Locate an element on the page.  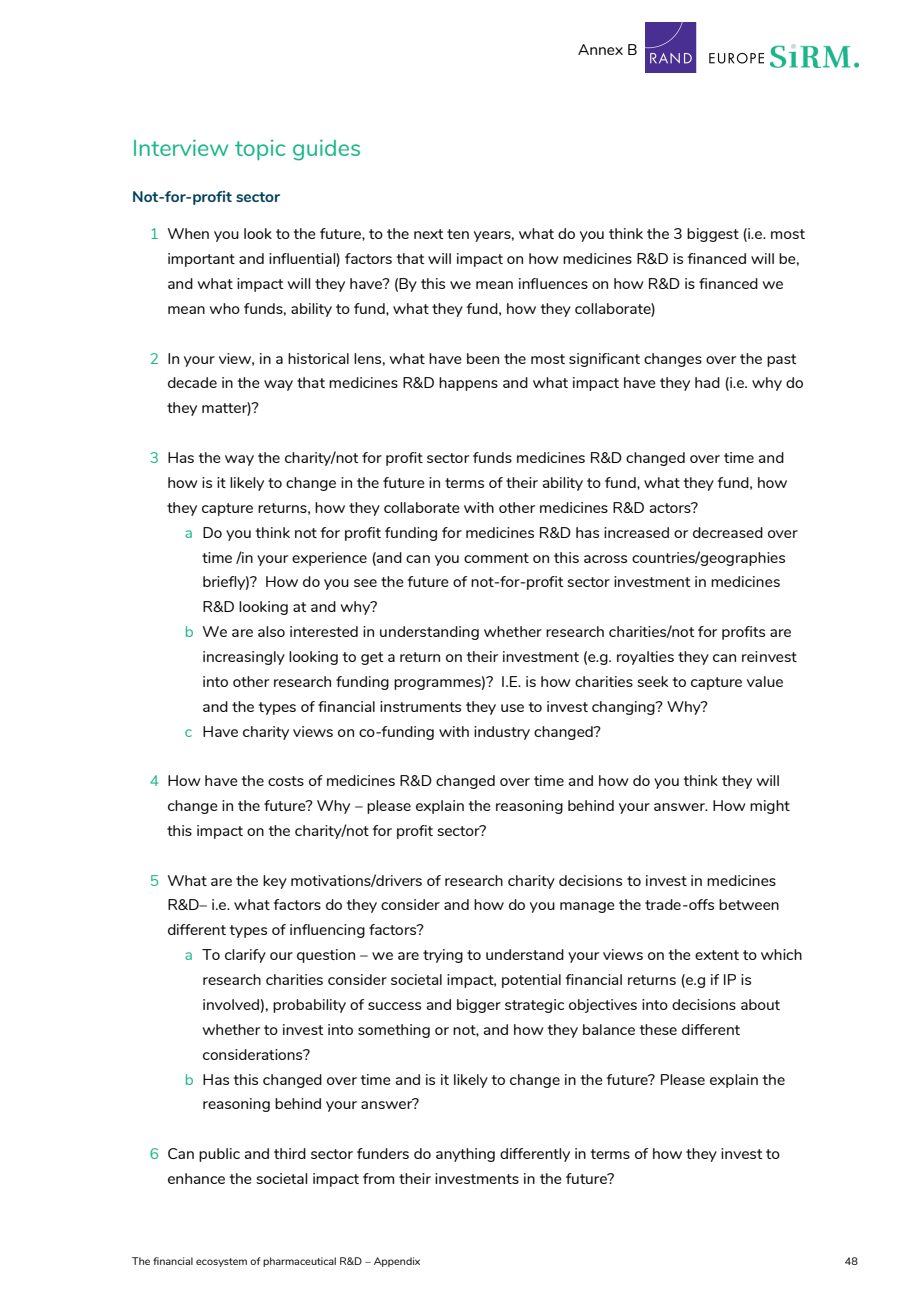
value is located at coordinates (765, 681).
